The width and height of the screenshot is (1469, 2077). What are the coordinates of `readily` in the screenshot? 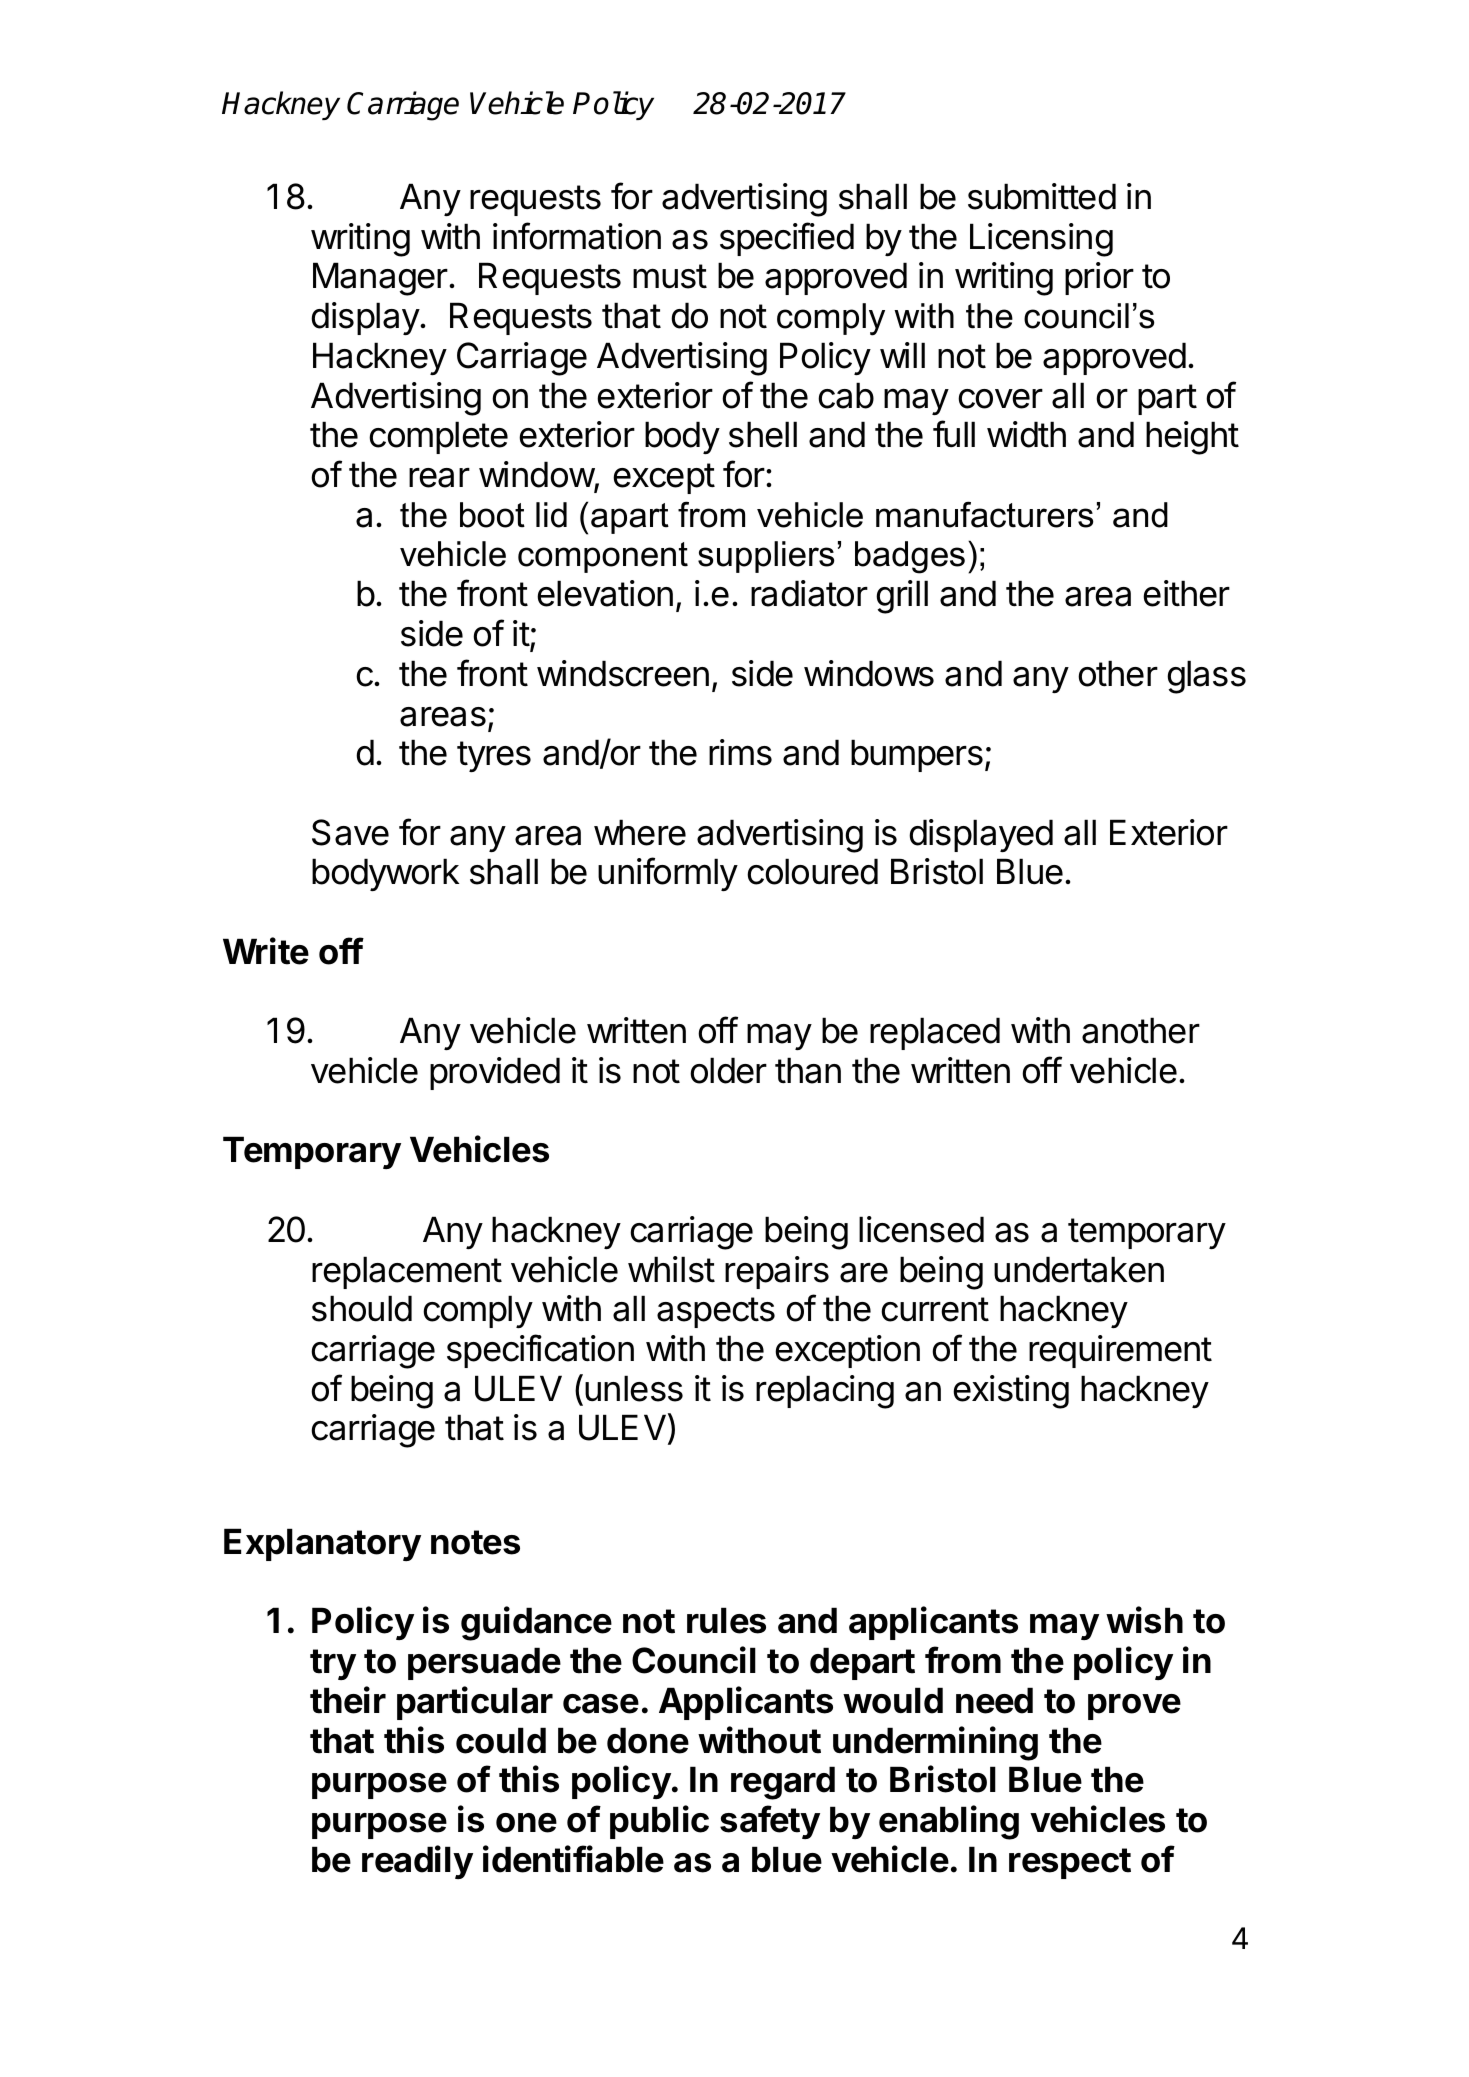 It's located at (417, 1862).
